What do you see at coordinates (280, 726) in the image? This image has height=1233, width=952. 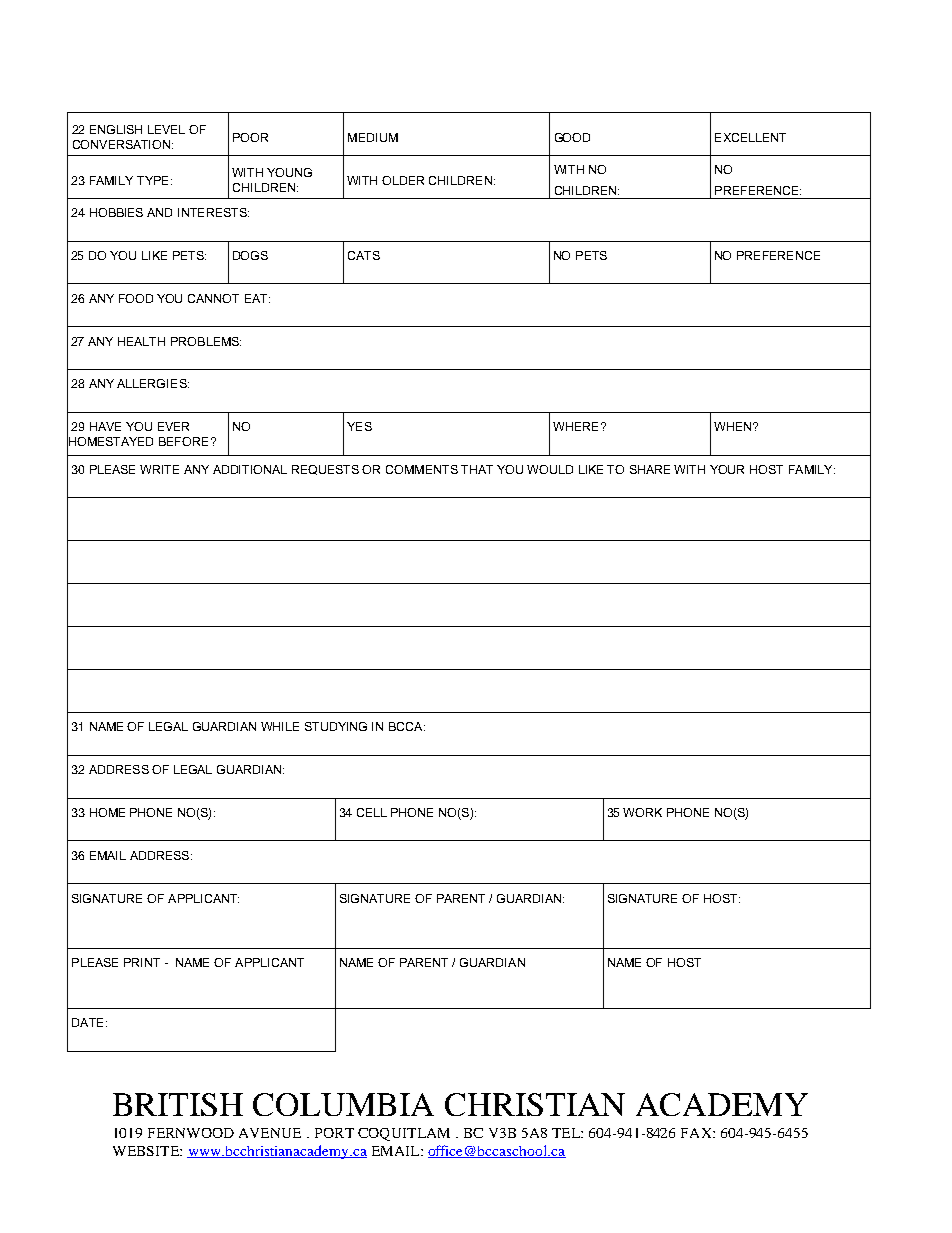 I see `WHILE` at bounding box center [280, 726].
